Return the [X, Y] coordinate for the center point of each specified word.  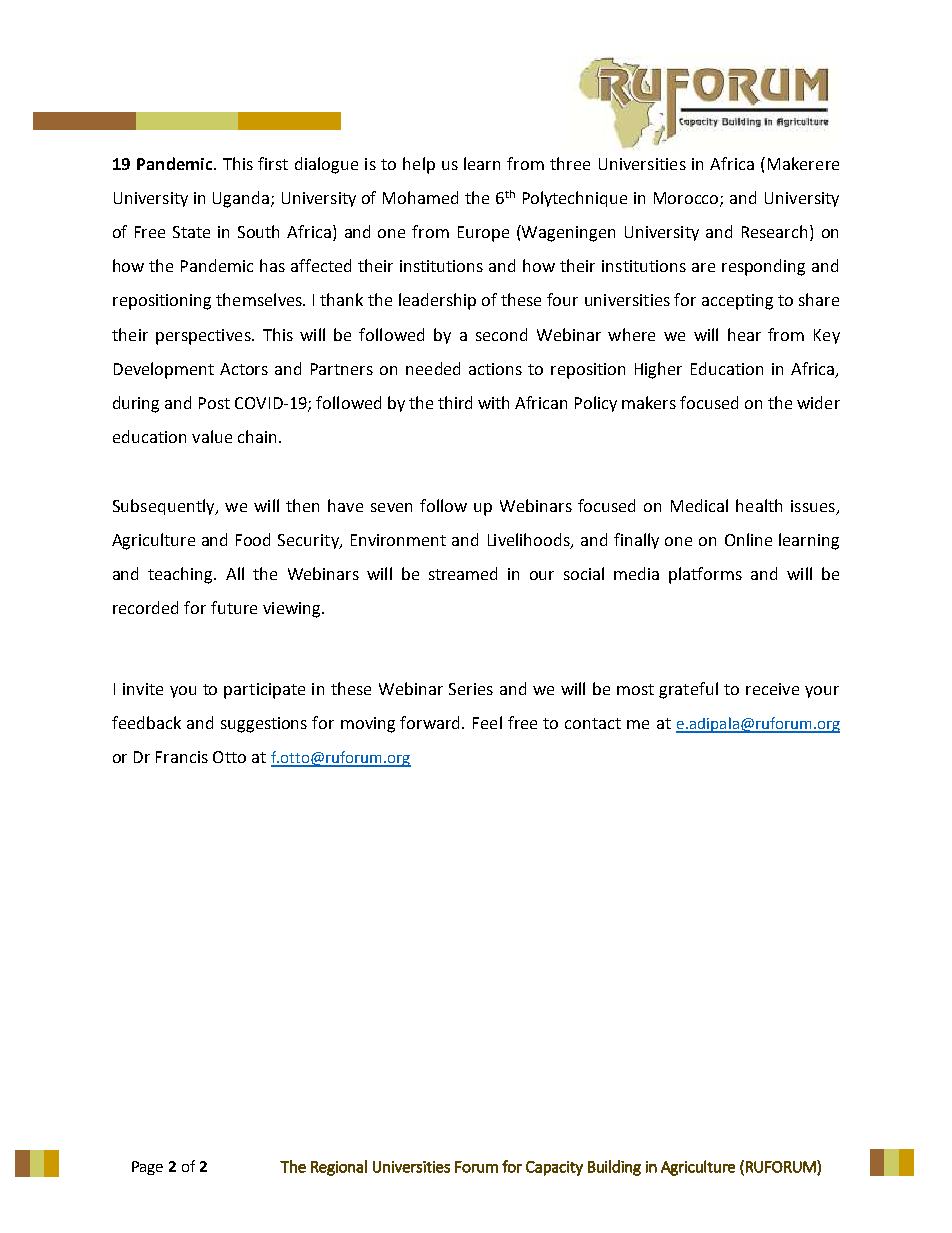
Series [471, 689]
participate [264, 691]
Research [774, 231]
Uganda [242, 199]
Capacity [554, 1168]
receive [772, 689]
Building [614, 1168]
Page [147, 1168]
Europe [483, 234]
